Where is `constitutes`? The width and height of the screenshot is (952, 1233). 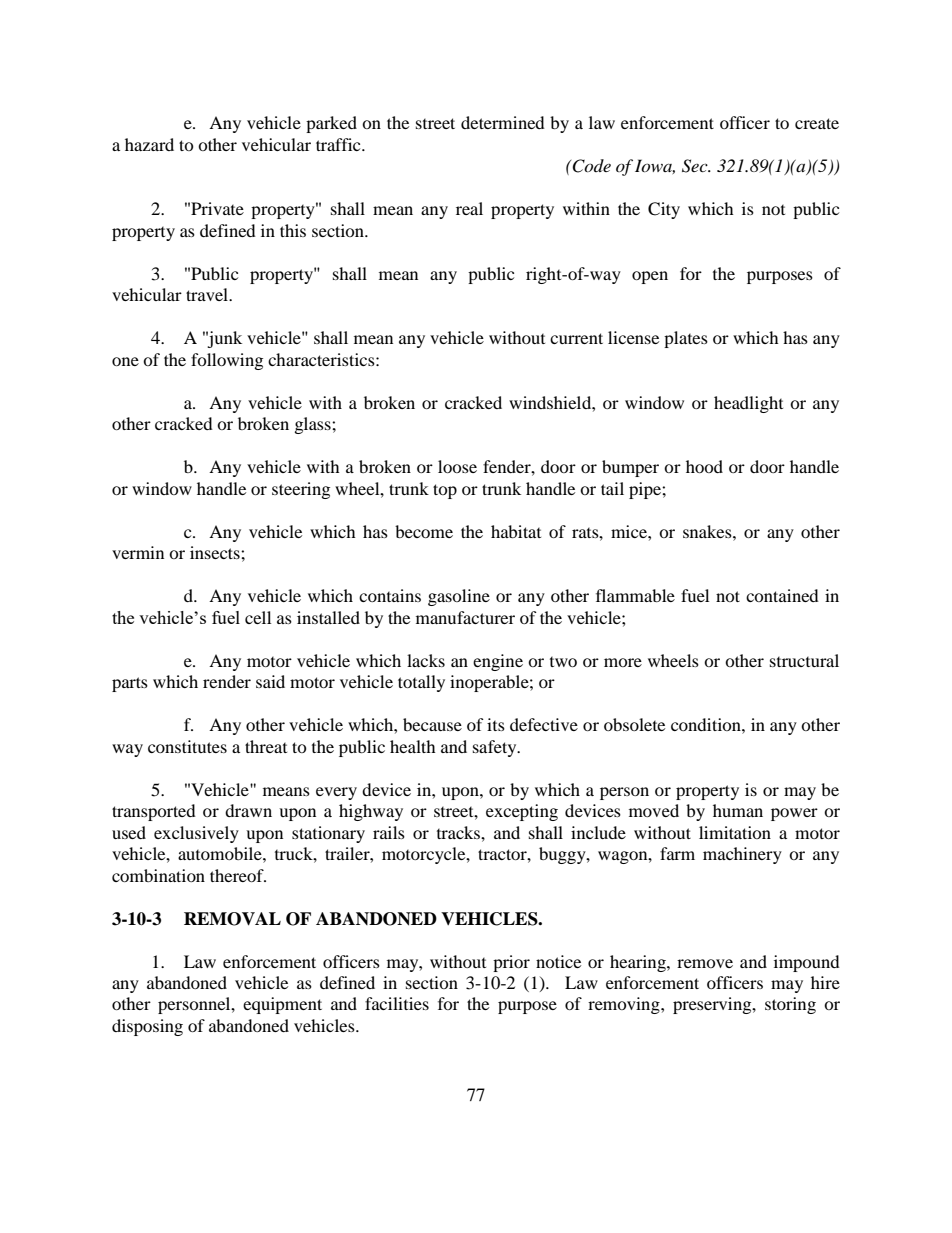
constitutes is located at coordinates (187, 746).
